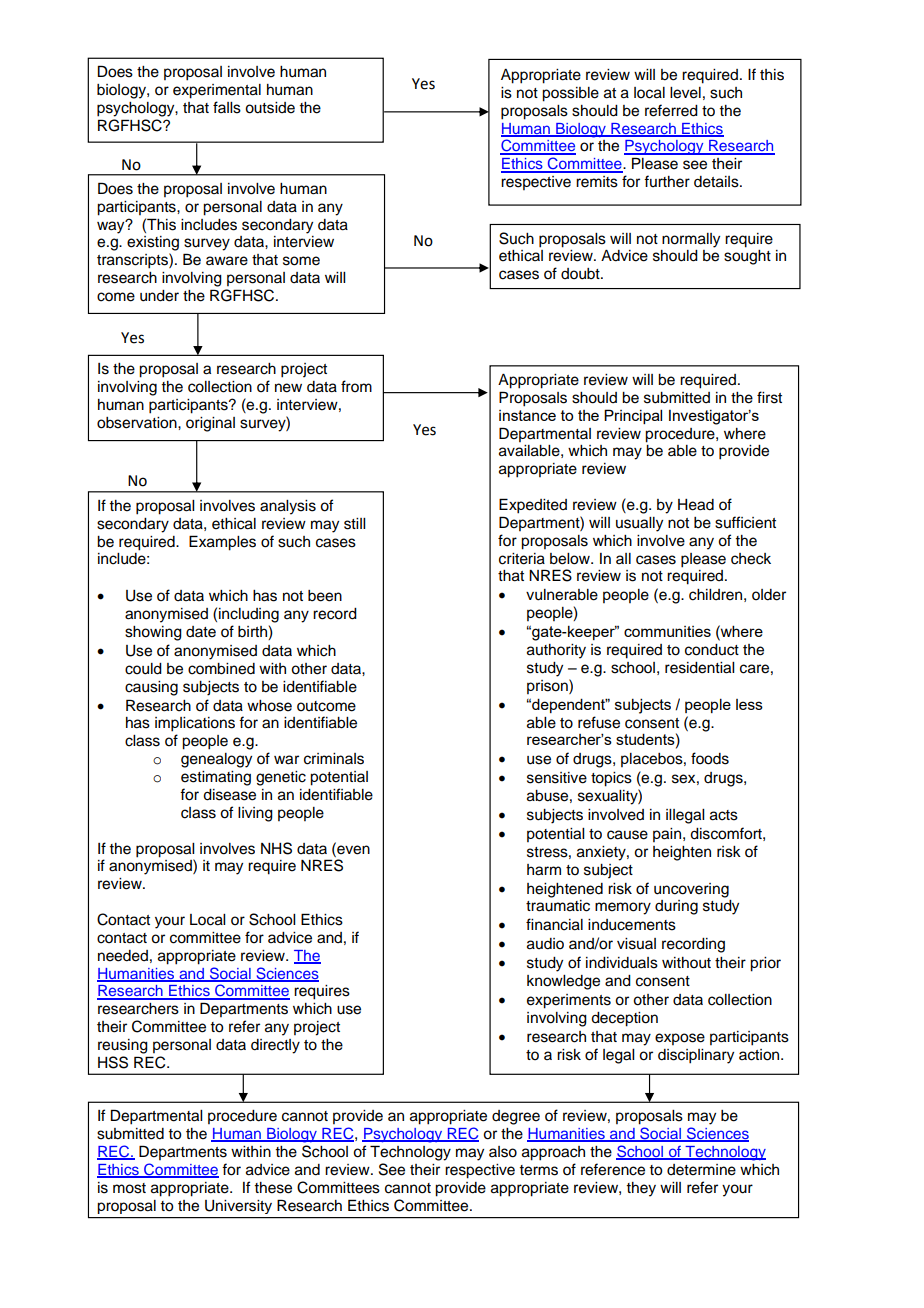 This screenshot has height=1308, width=924. I want to click on conduct, so click(712, 650).
